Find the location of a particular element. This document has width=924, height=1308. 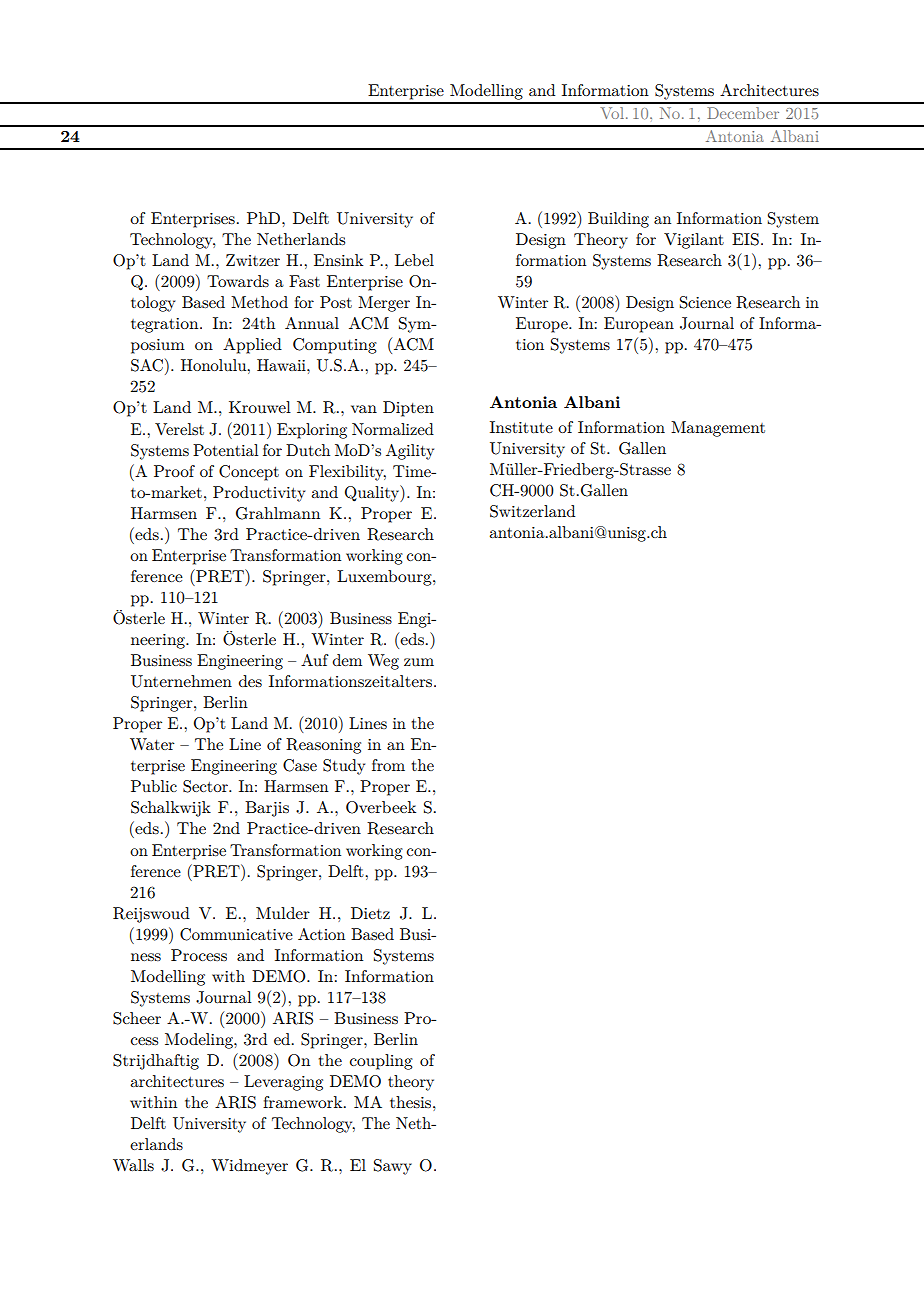

from is located at coordinates (388, 765).
